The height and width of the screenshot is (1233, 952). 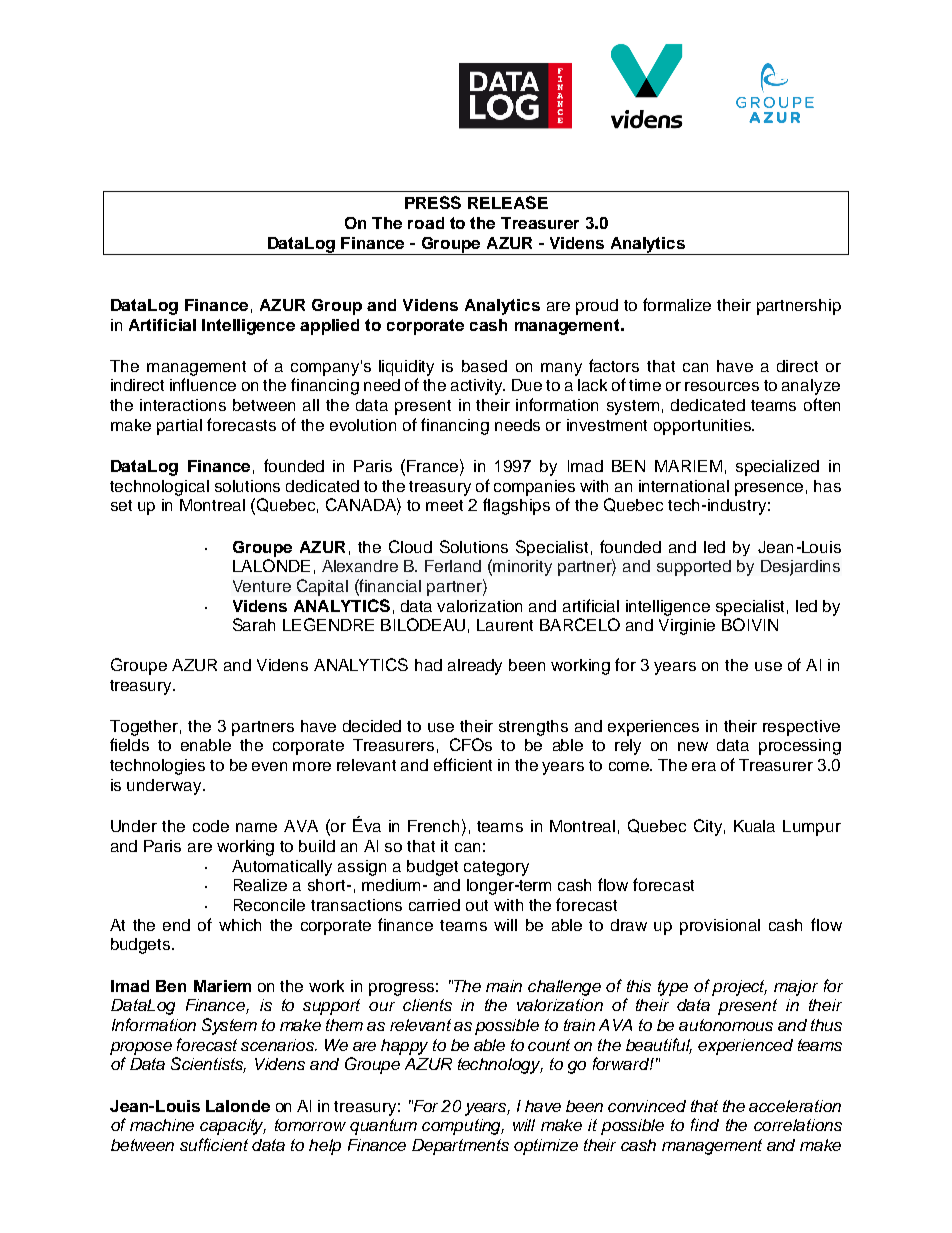 I want to click on Sarah, so click(x=254, y=624).
